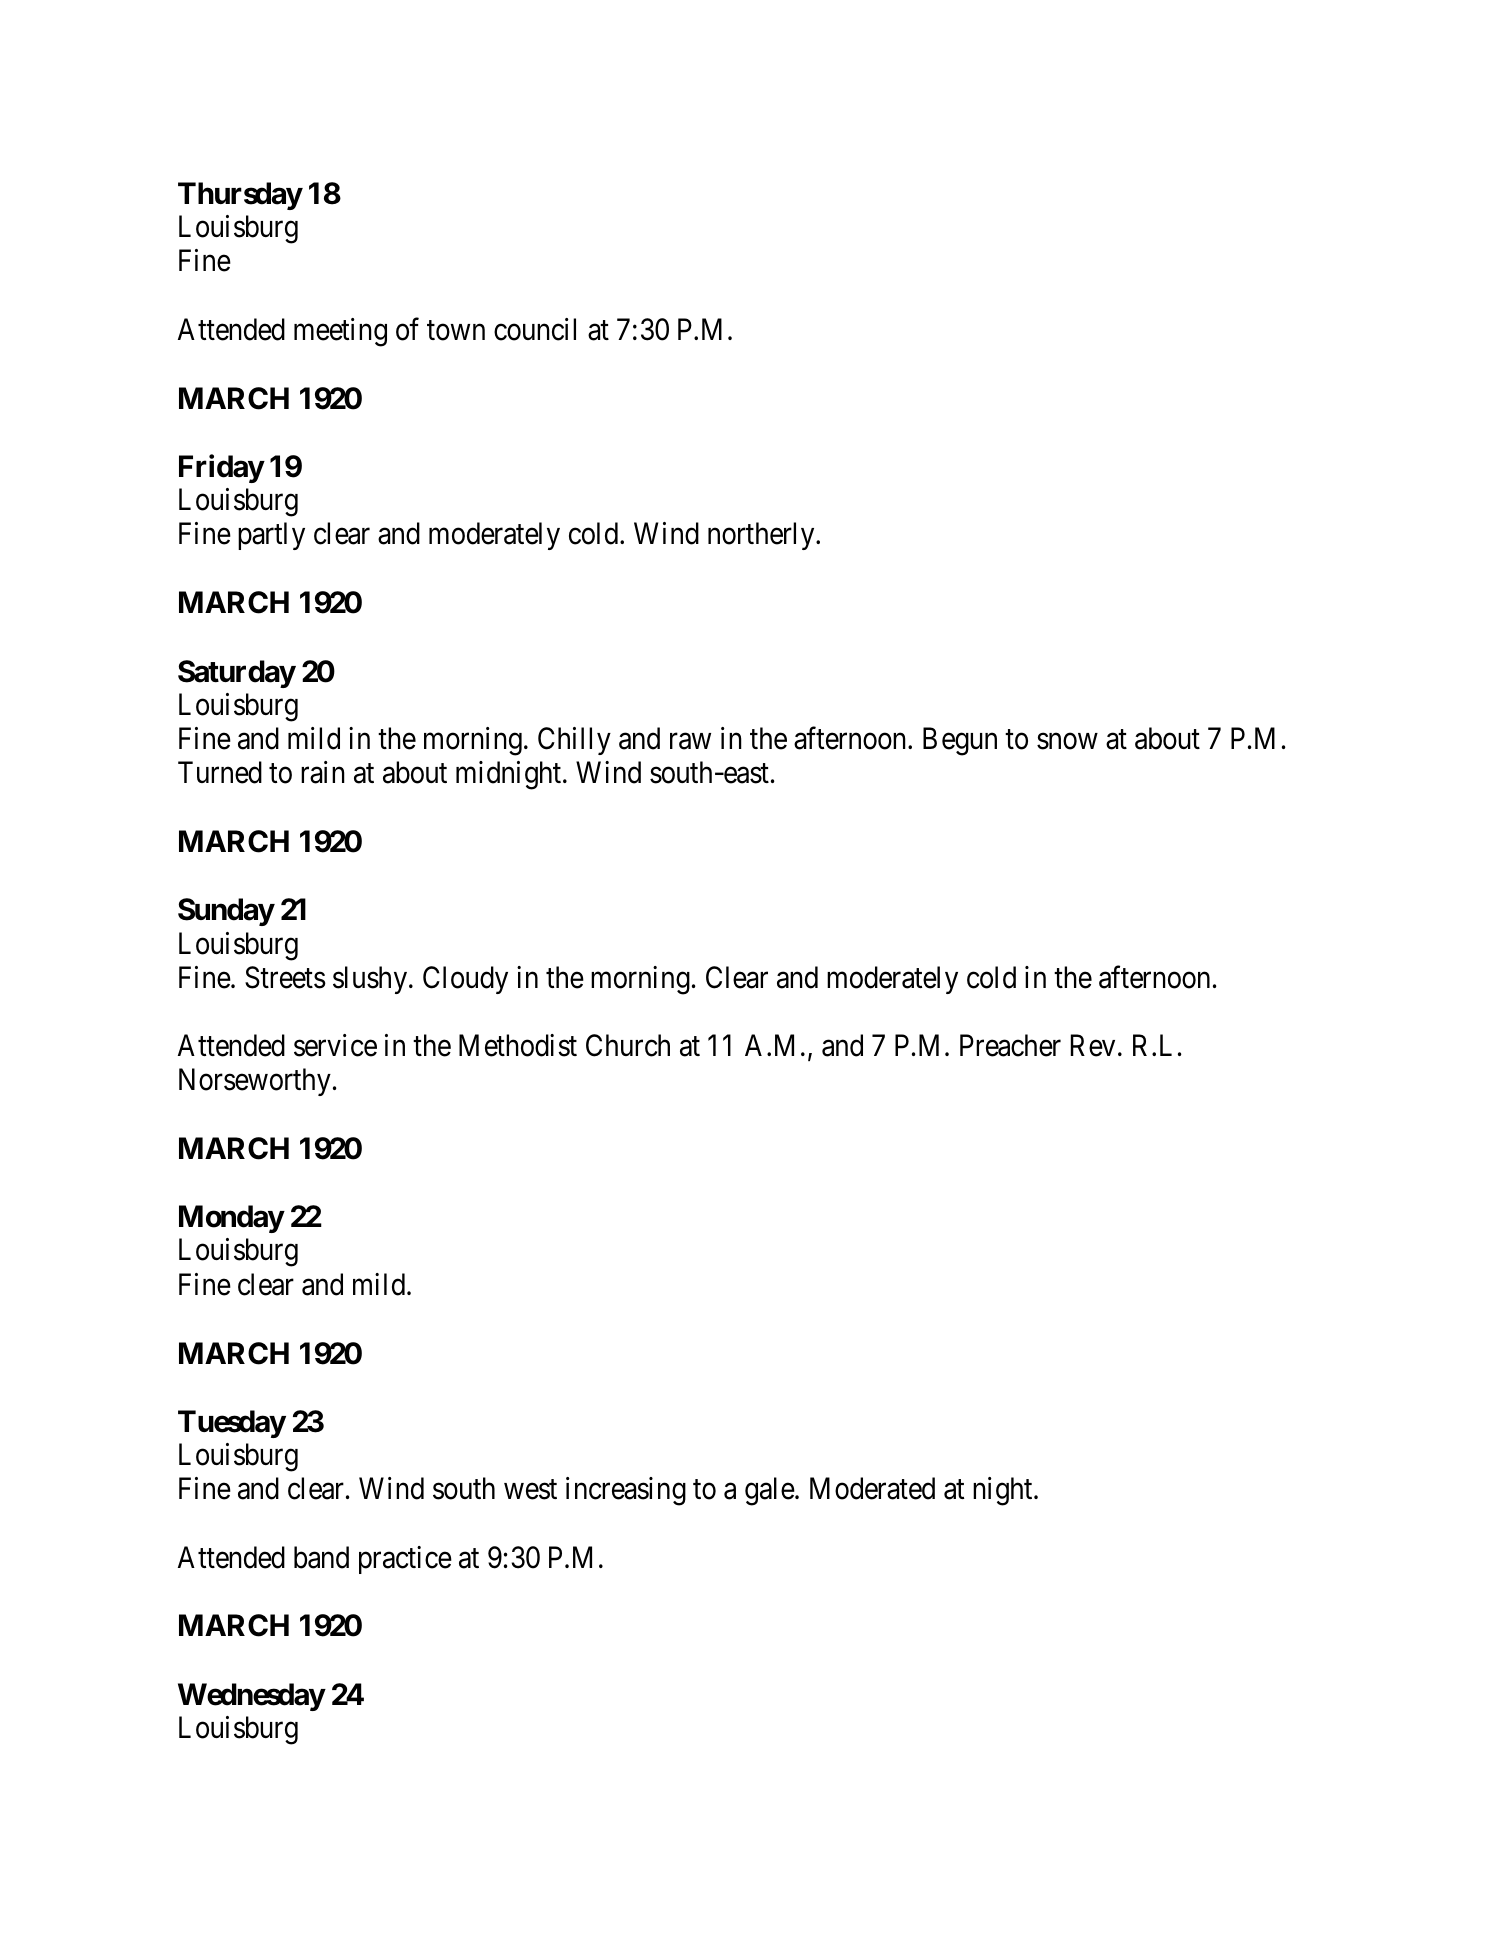 This screenshot has height=1948, width=1505. Describe the element at coordinates (323, 772) in the screenshot. I see `rain` at that location.
